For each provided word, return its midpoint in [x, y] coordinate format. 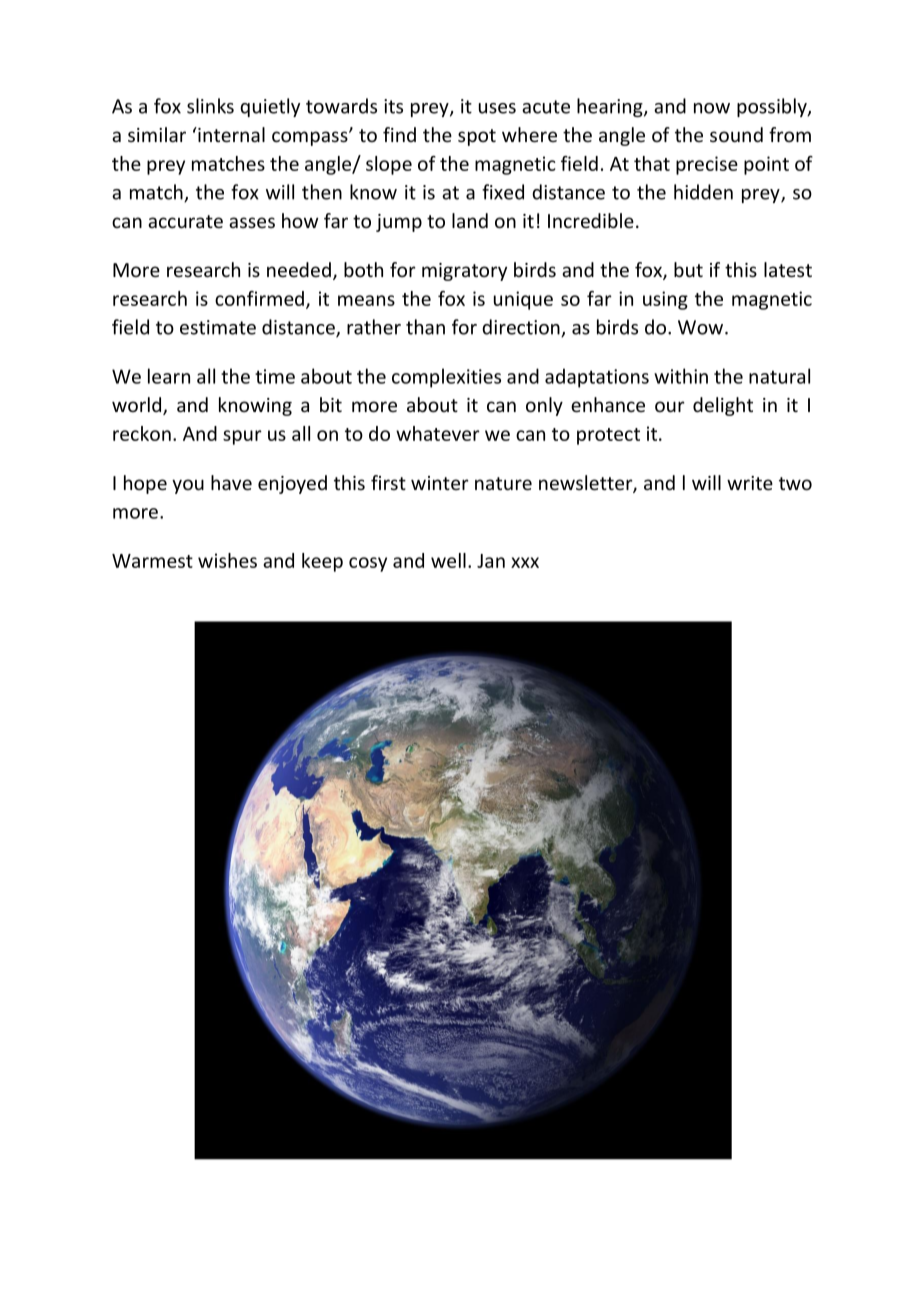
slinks [210, 106]
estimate [218, 327]
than [425, 327]
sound [736, 134]
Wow [702, 327]
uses [497, 108]
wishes [227, 560]
